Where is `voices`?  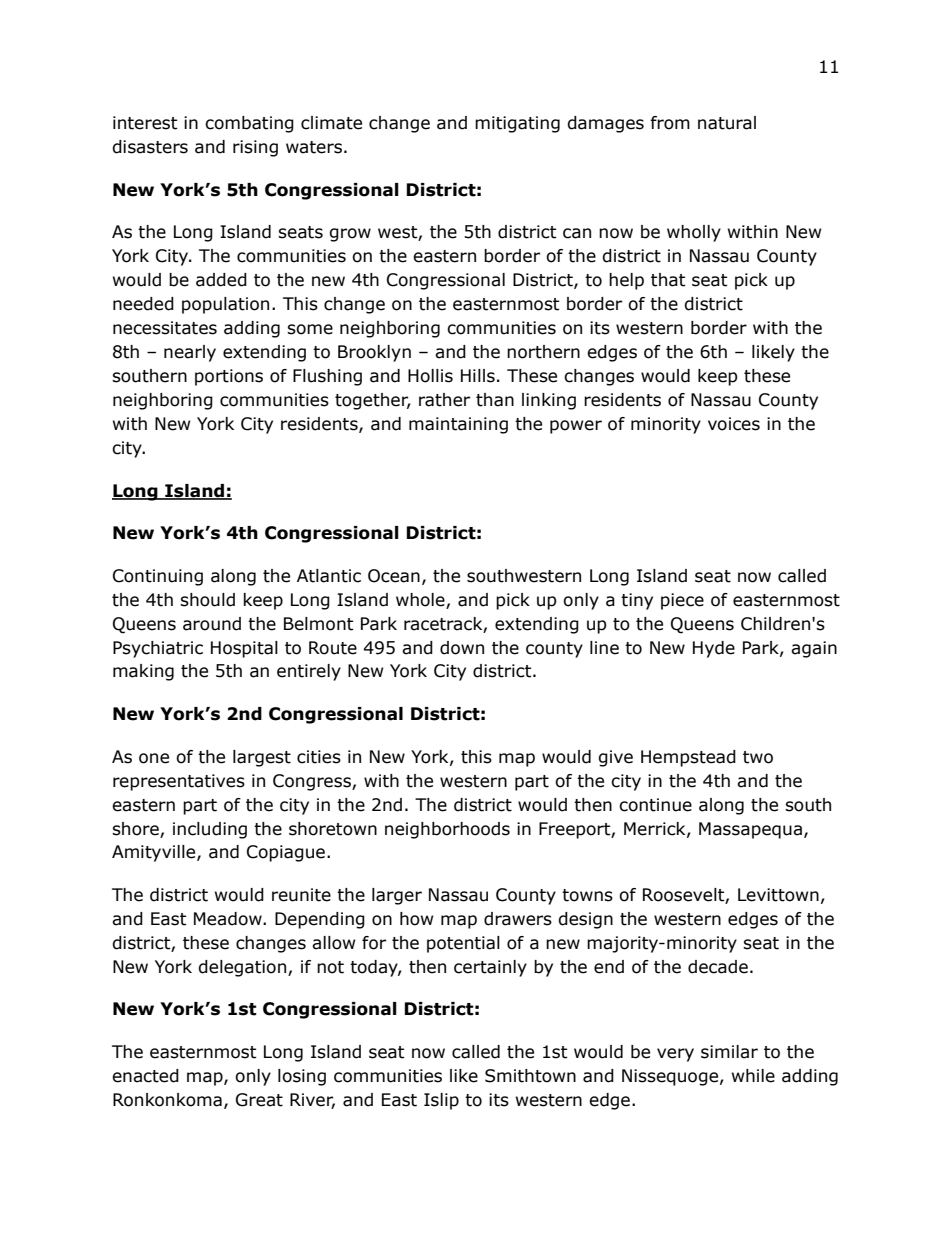
voices is located at coordinates (734, 424).
